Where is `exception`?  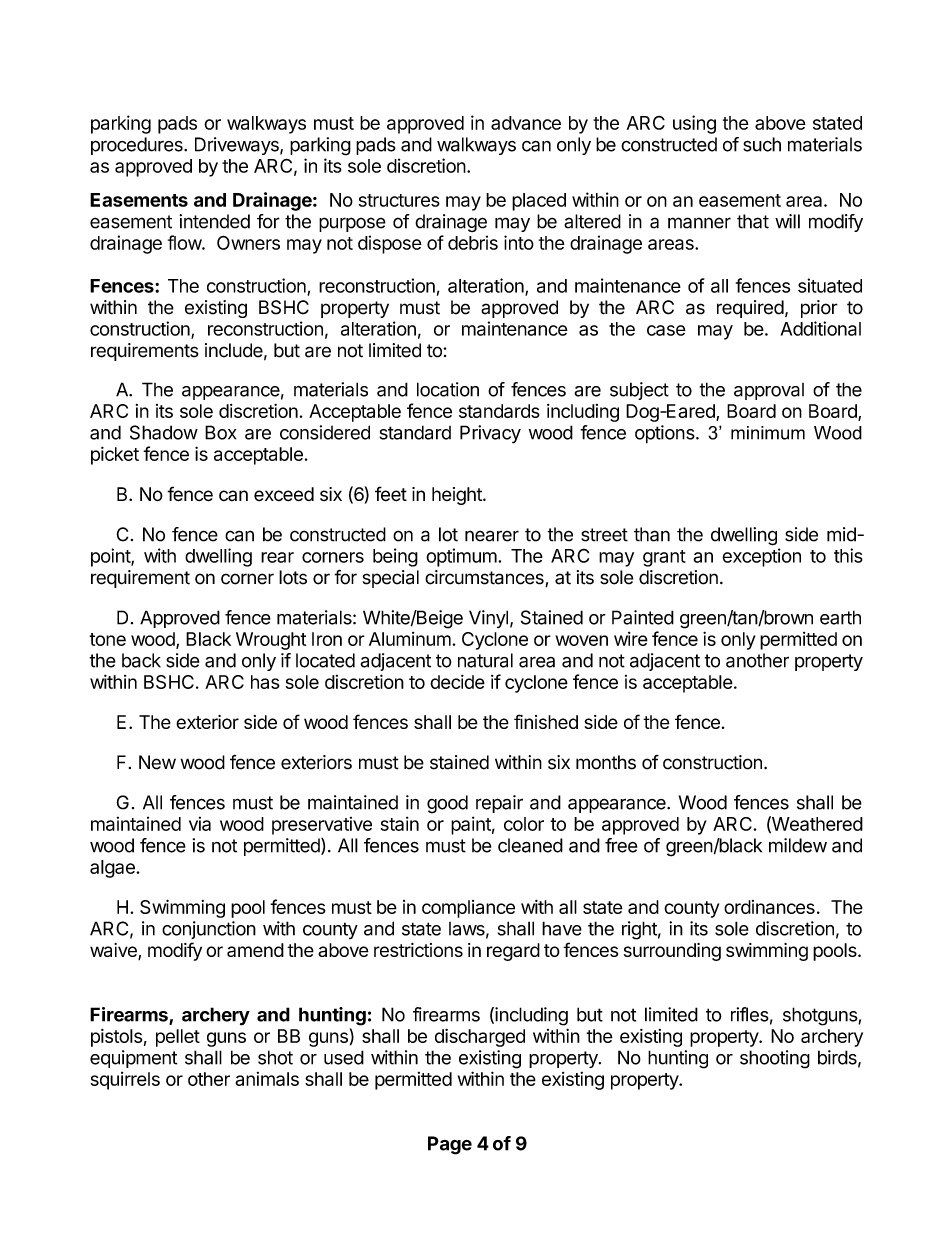
exception is located at coordinates (761, 557).
